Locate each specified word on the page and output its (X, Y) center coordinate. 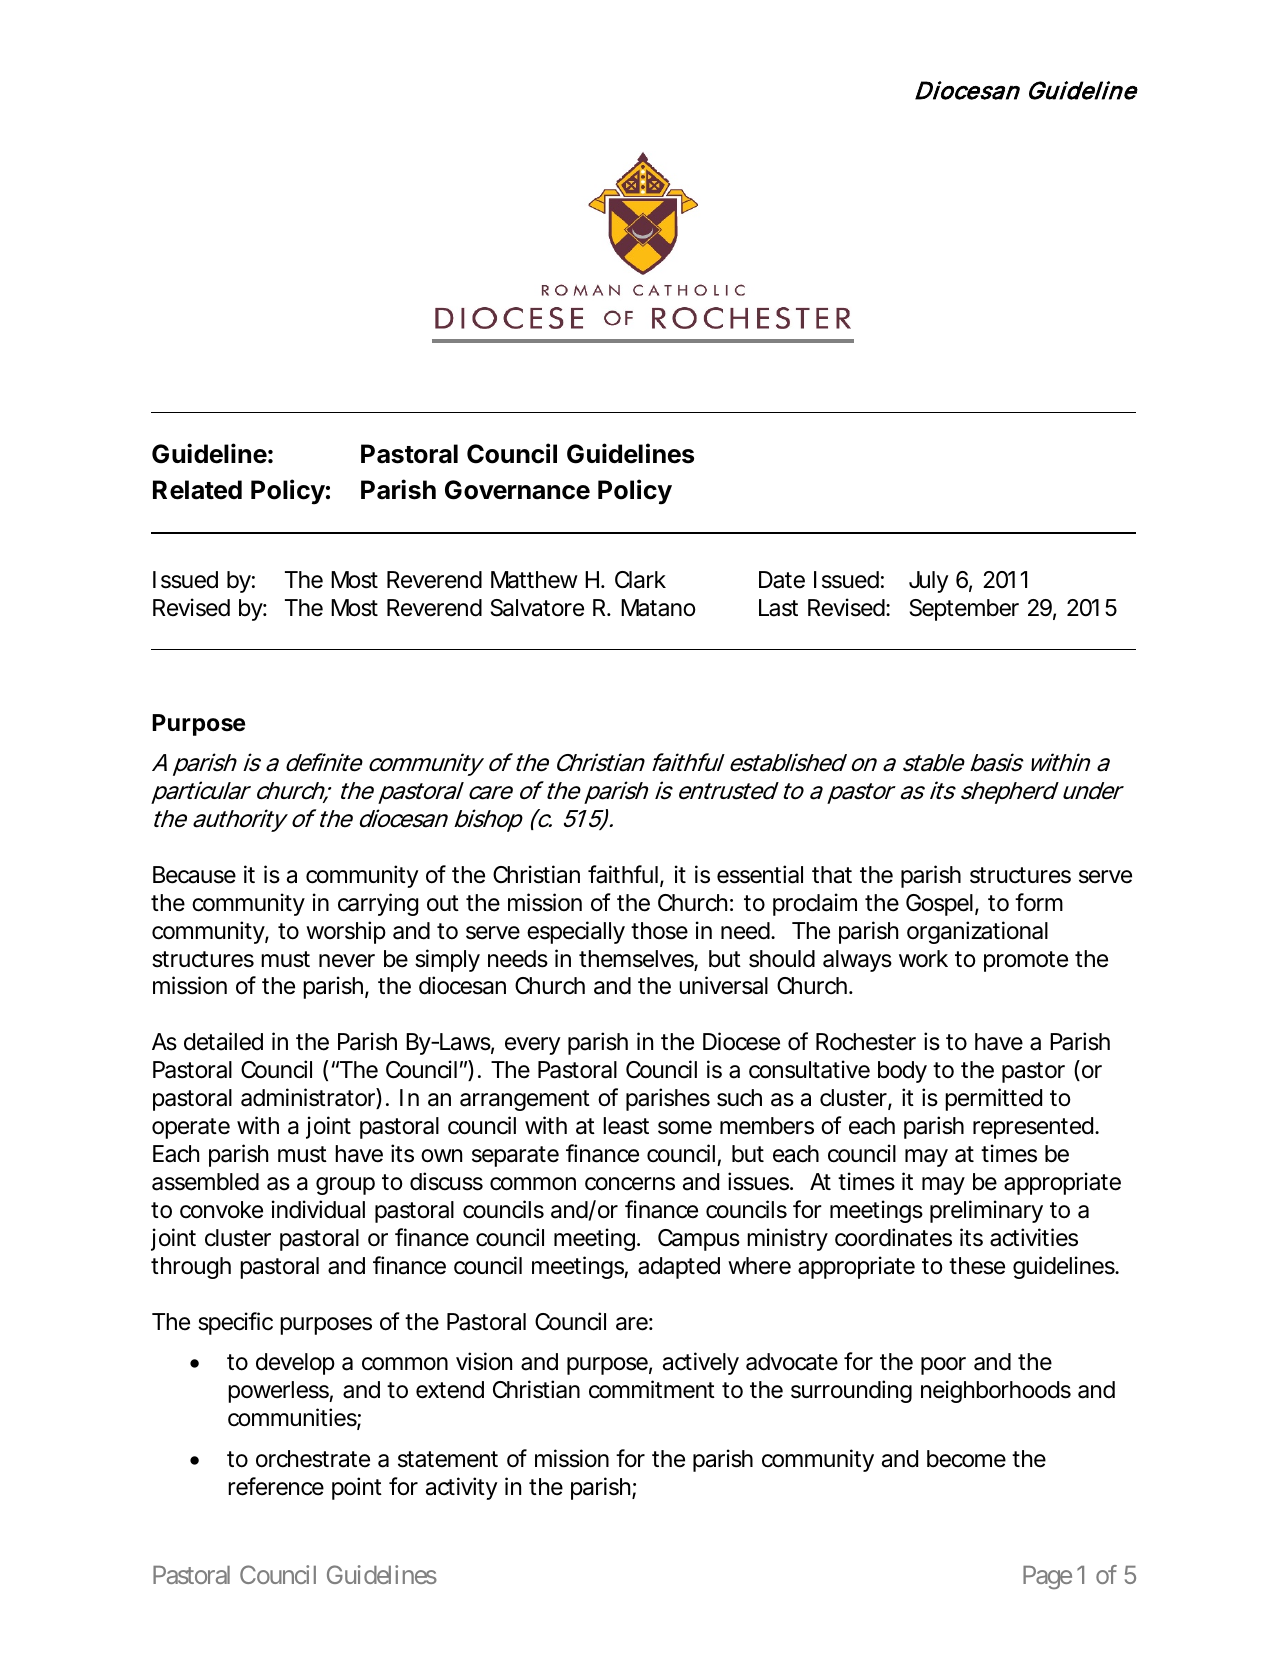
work (923, 958)
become (966, 1459)
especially (576, 932)
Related (197, 490)
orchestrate (313, 1459)
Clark (640, 580)
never (347, 961)
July (929, 582)
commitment (652, 1389)
